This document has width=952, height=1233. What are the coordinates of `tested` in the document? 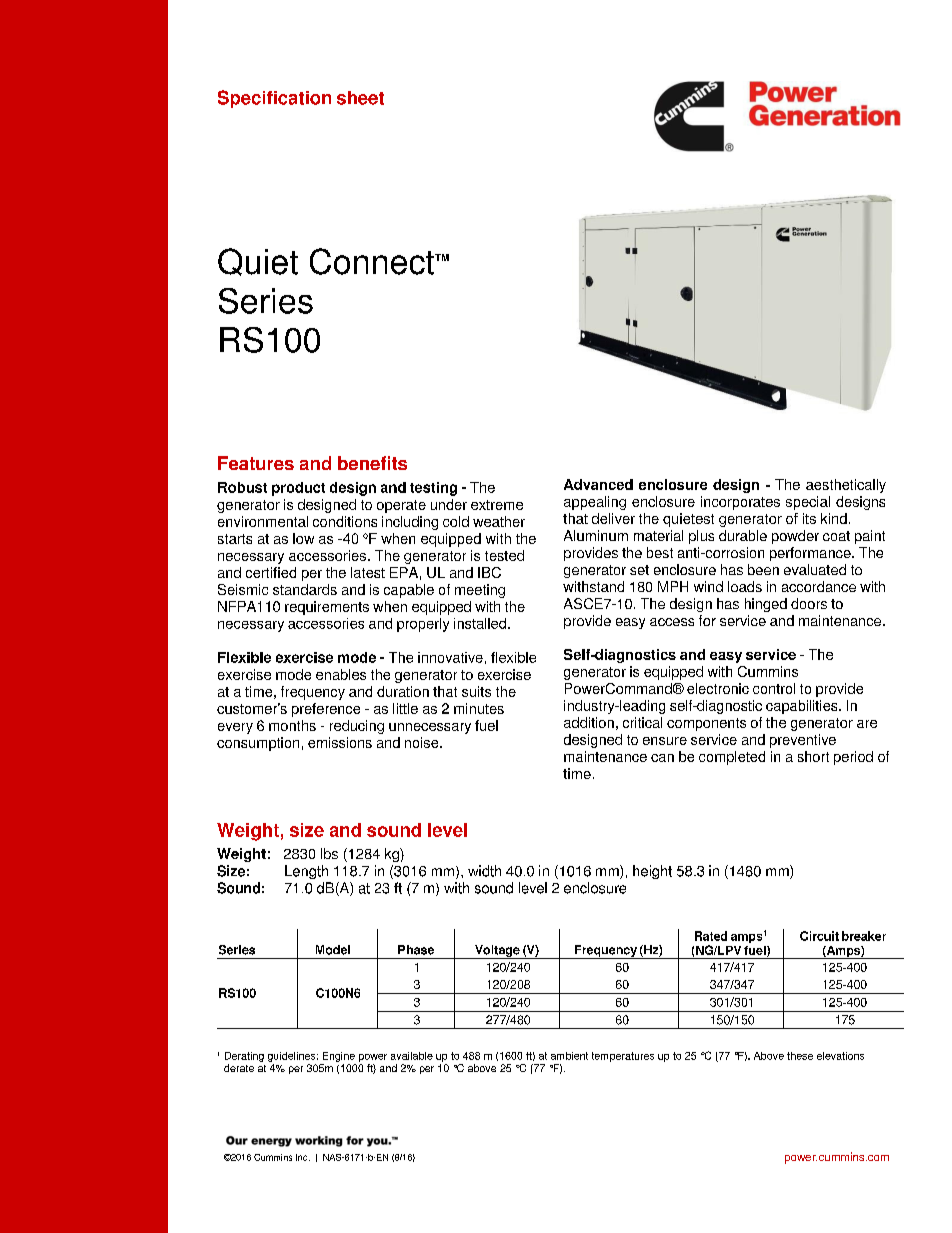 It's located at (504, 555).
